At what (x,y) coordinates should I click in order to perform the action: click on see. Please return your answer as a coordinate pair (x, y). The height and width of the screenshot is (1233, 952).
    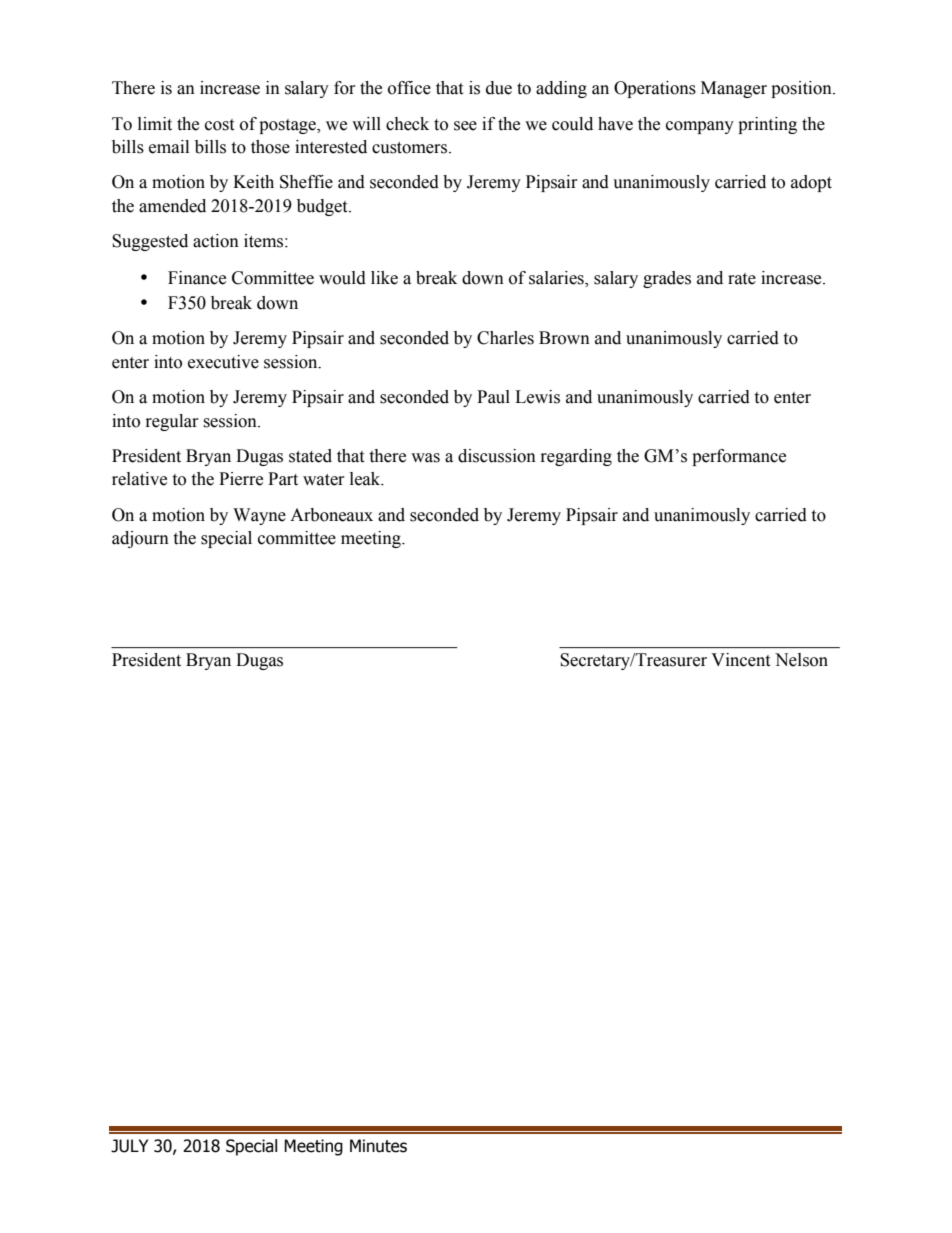
    Looking at the image, I should click on (465, 126).
